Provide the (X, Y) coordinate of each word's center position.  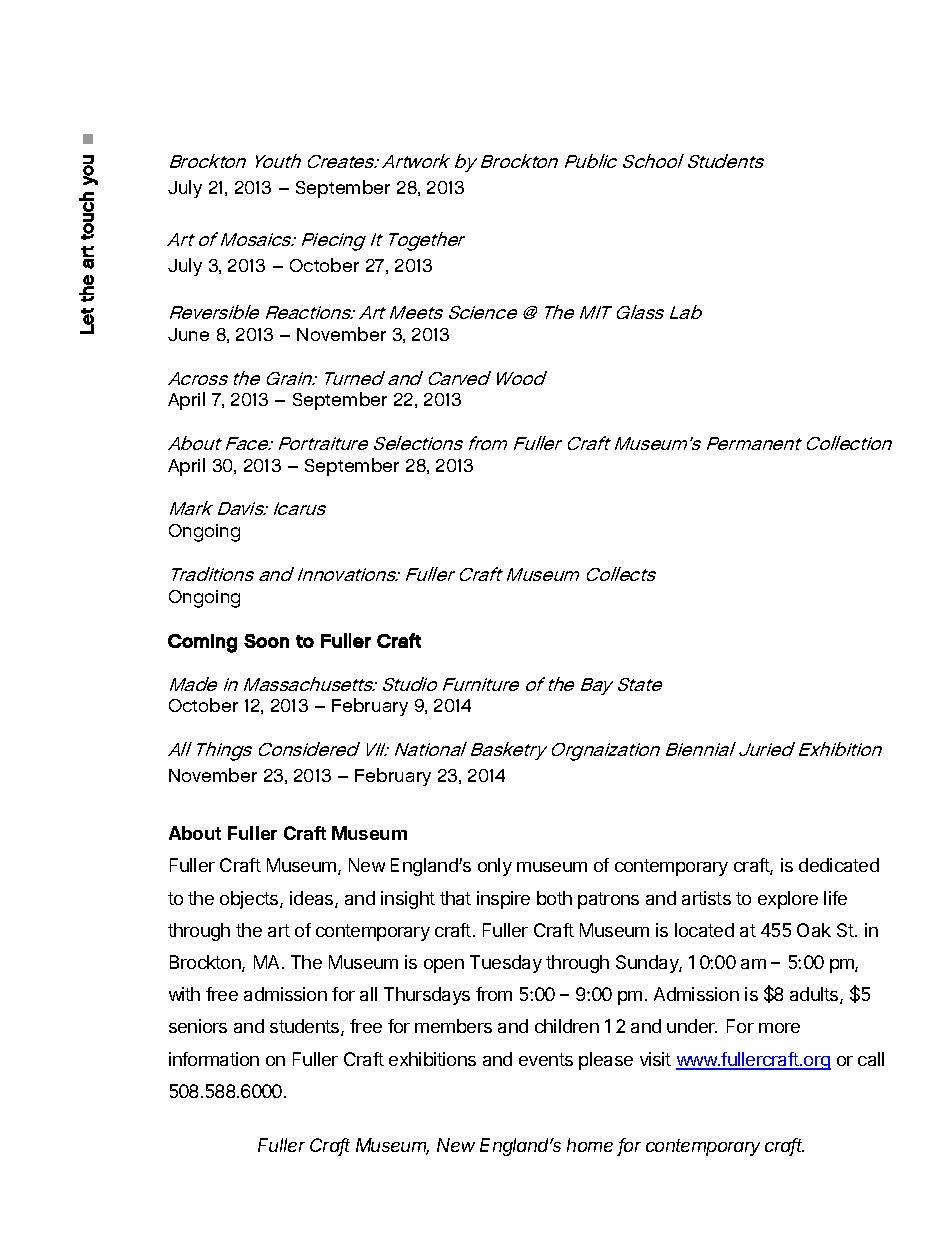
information (214, 1059)
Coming (202, 643)
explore (788, 900)
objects (250, 900)
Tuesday (506, 964)
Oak (814, 930)
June (188, 334)
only (495, 867)
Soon (266, 641)
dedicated (839, 865)
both (554, 898)
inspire (503, 900)
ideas (313, 899)
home (590, 1145)
